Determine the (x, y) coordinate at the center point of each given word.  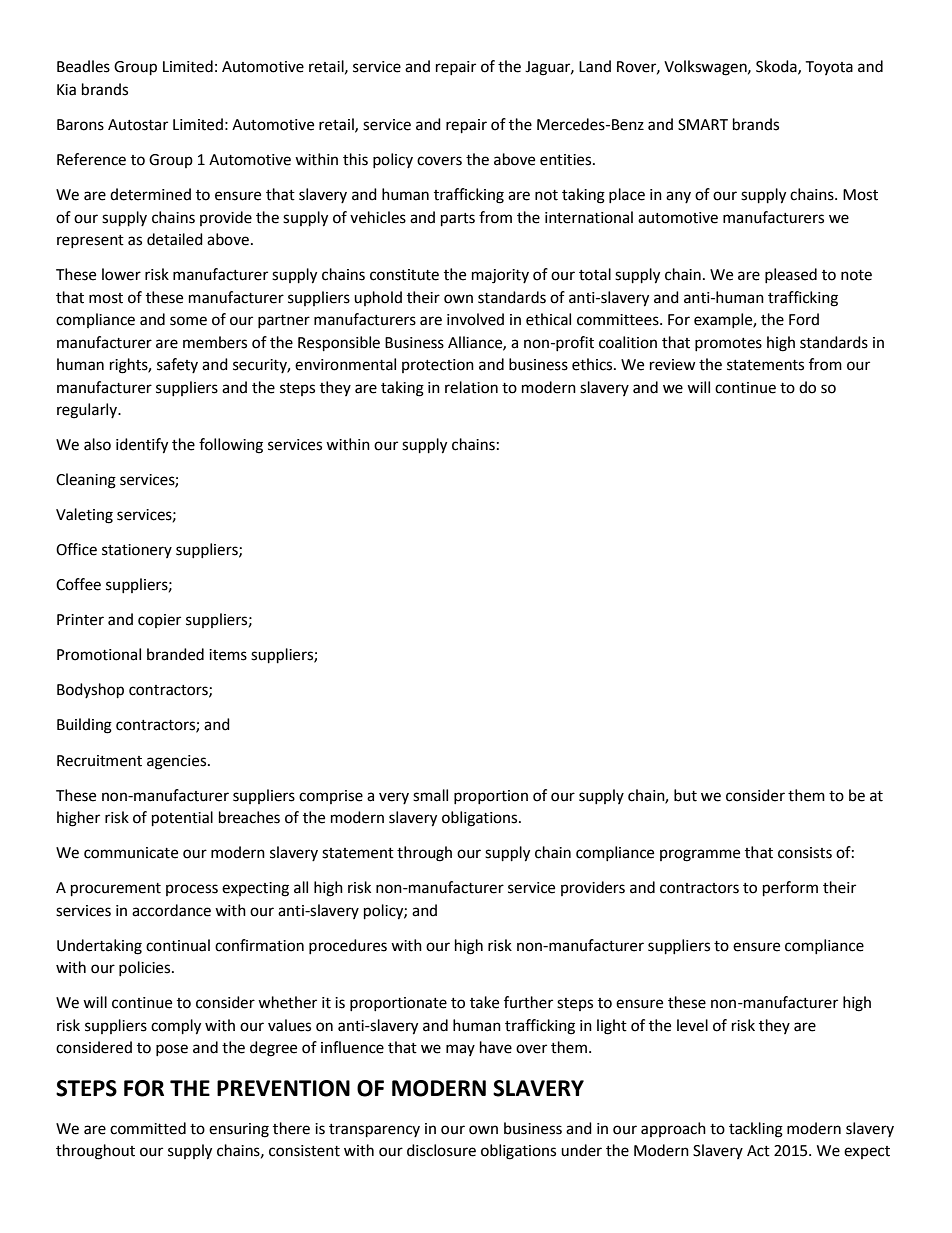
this (355, 159)
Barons (80, 125)
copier (159, 621)
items (228, 655)
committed (148, 1128)
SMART (703, 125)
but (685, 795)
